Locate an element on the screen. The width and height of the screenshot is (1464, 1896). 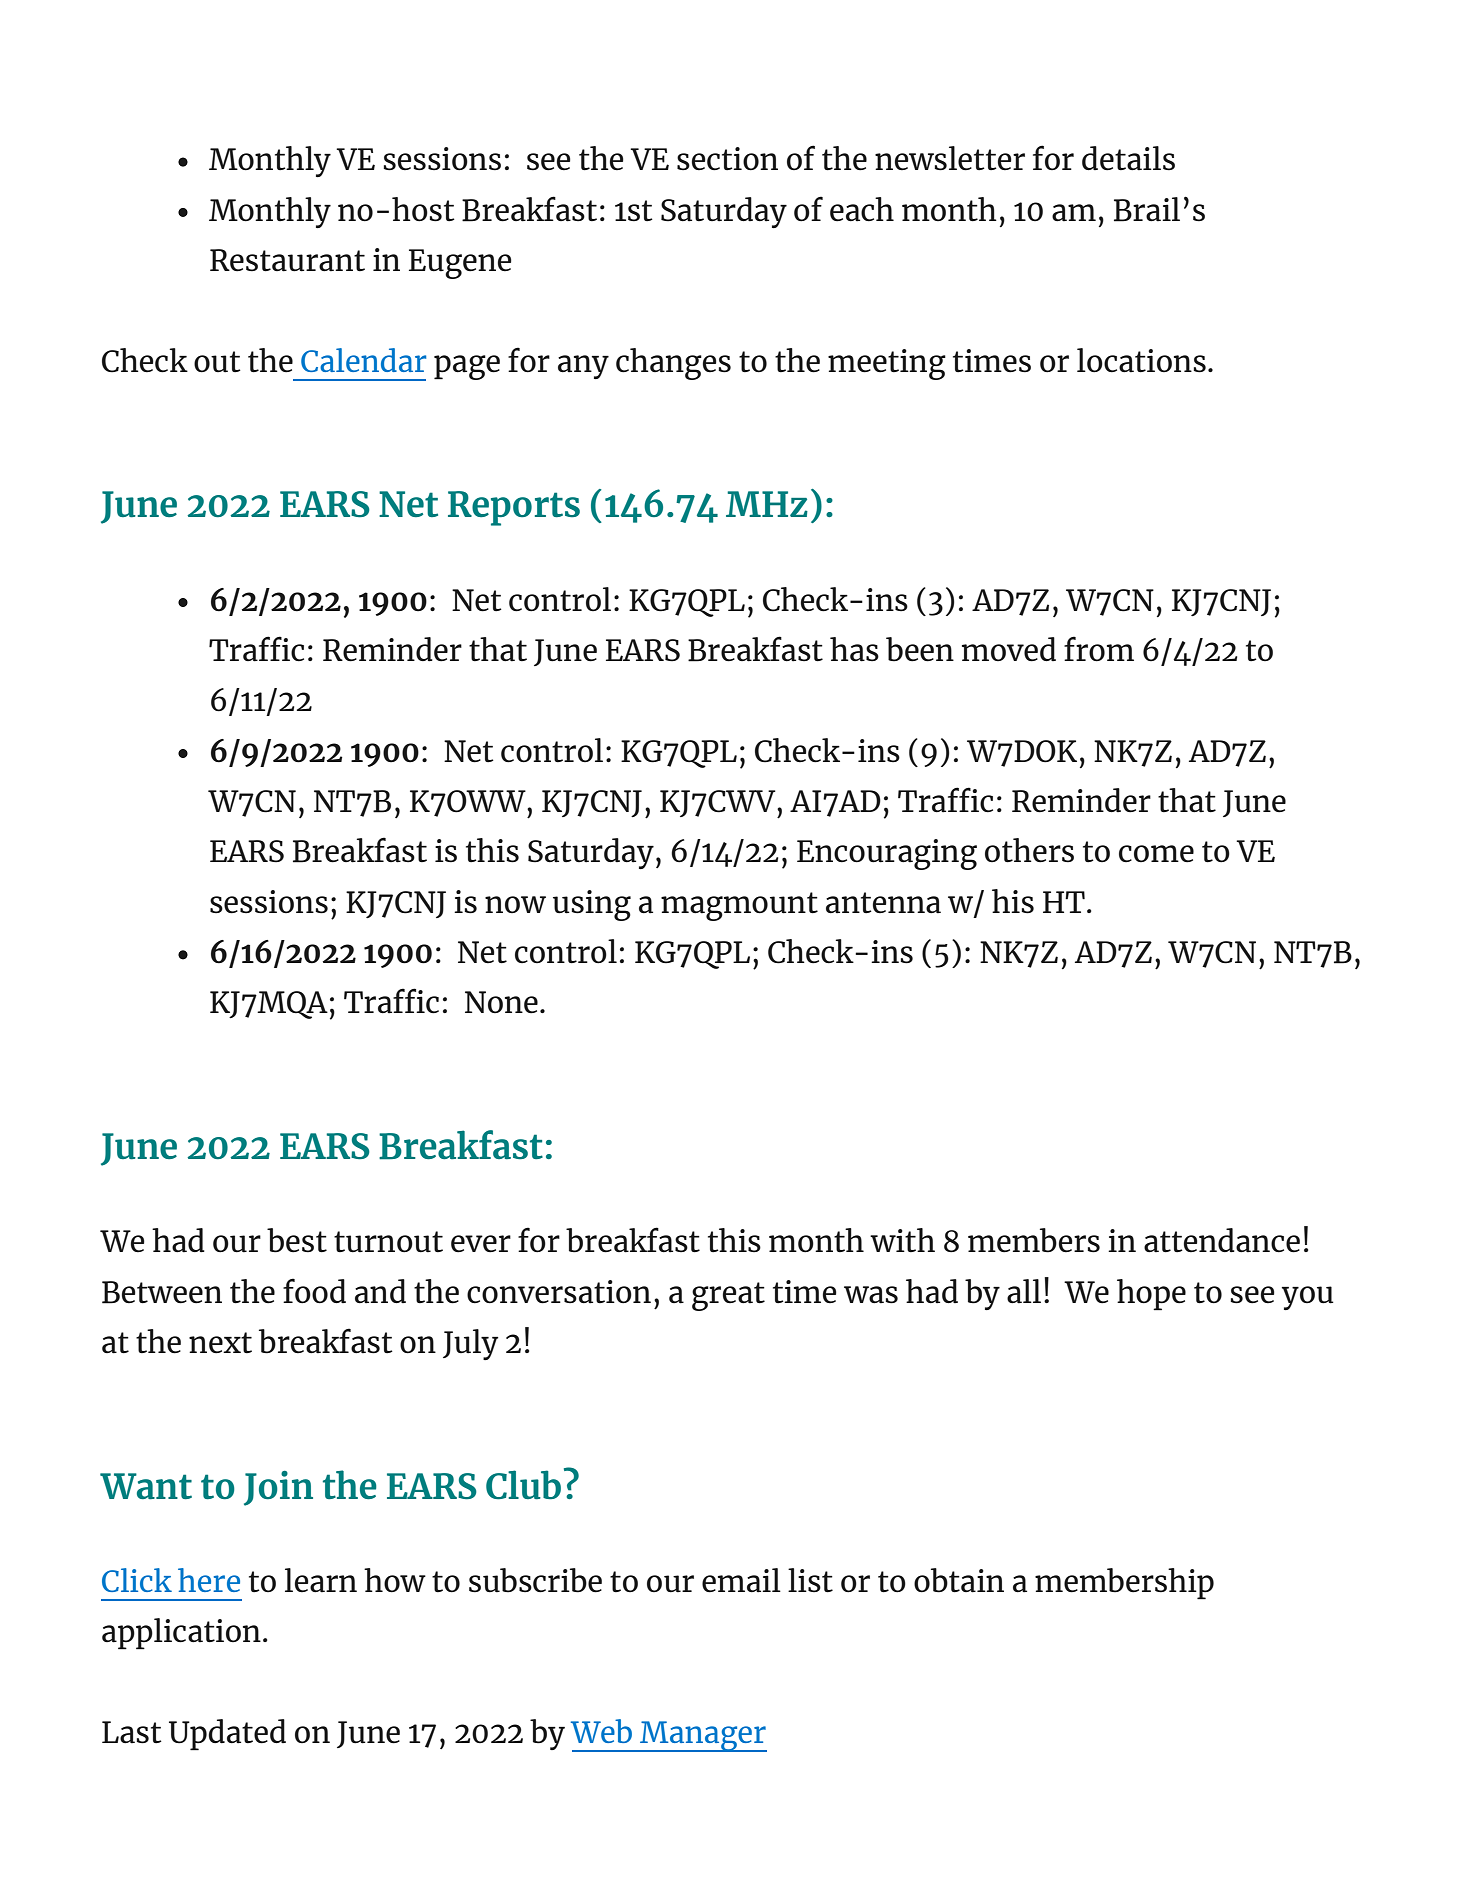
come is located at coordinates (1156, 854).
